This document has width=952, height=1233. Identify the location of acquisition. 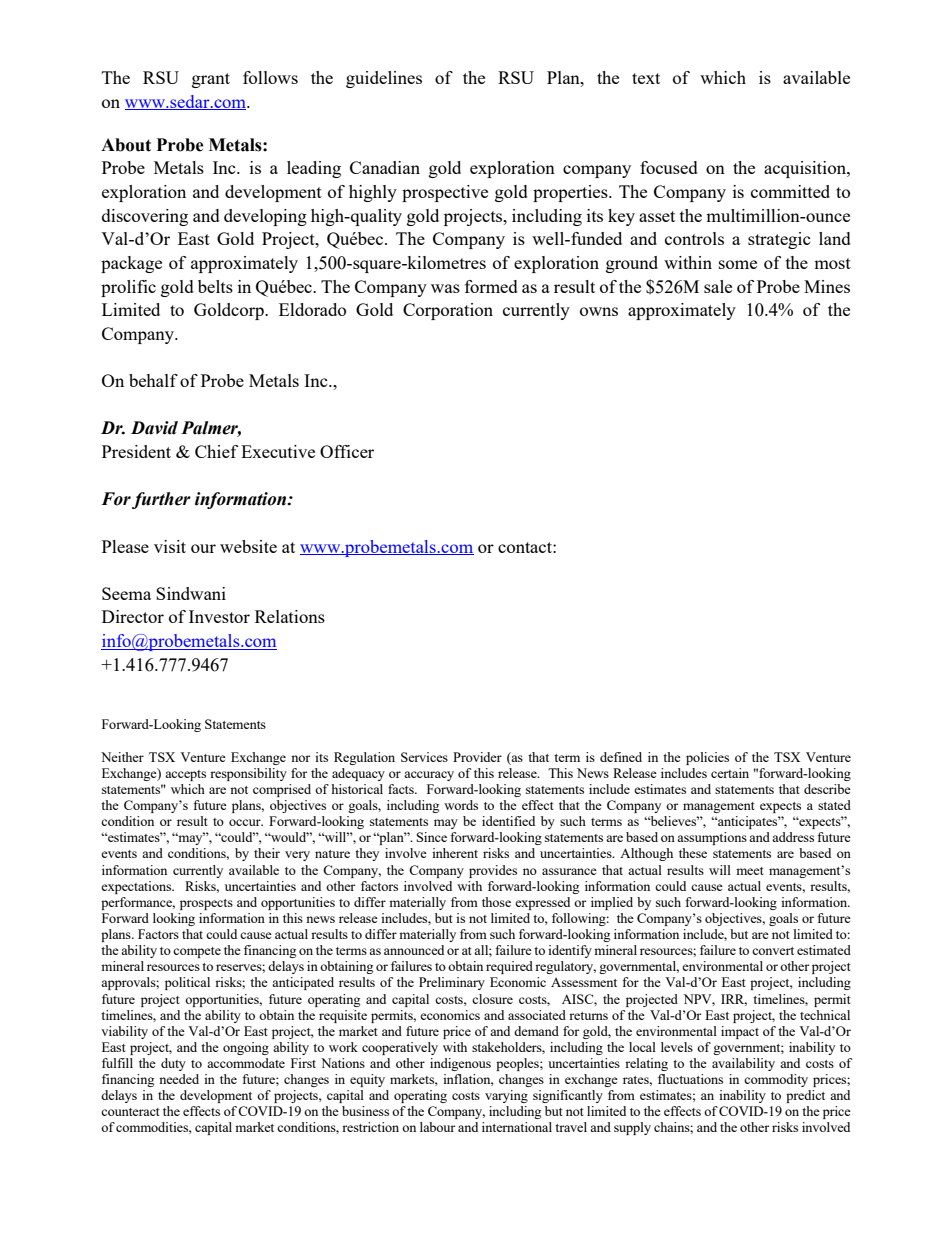
(806, 169).
